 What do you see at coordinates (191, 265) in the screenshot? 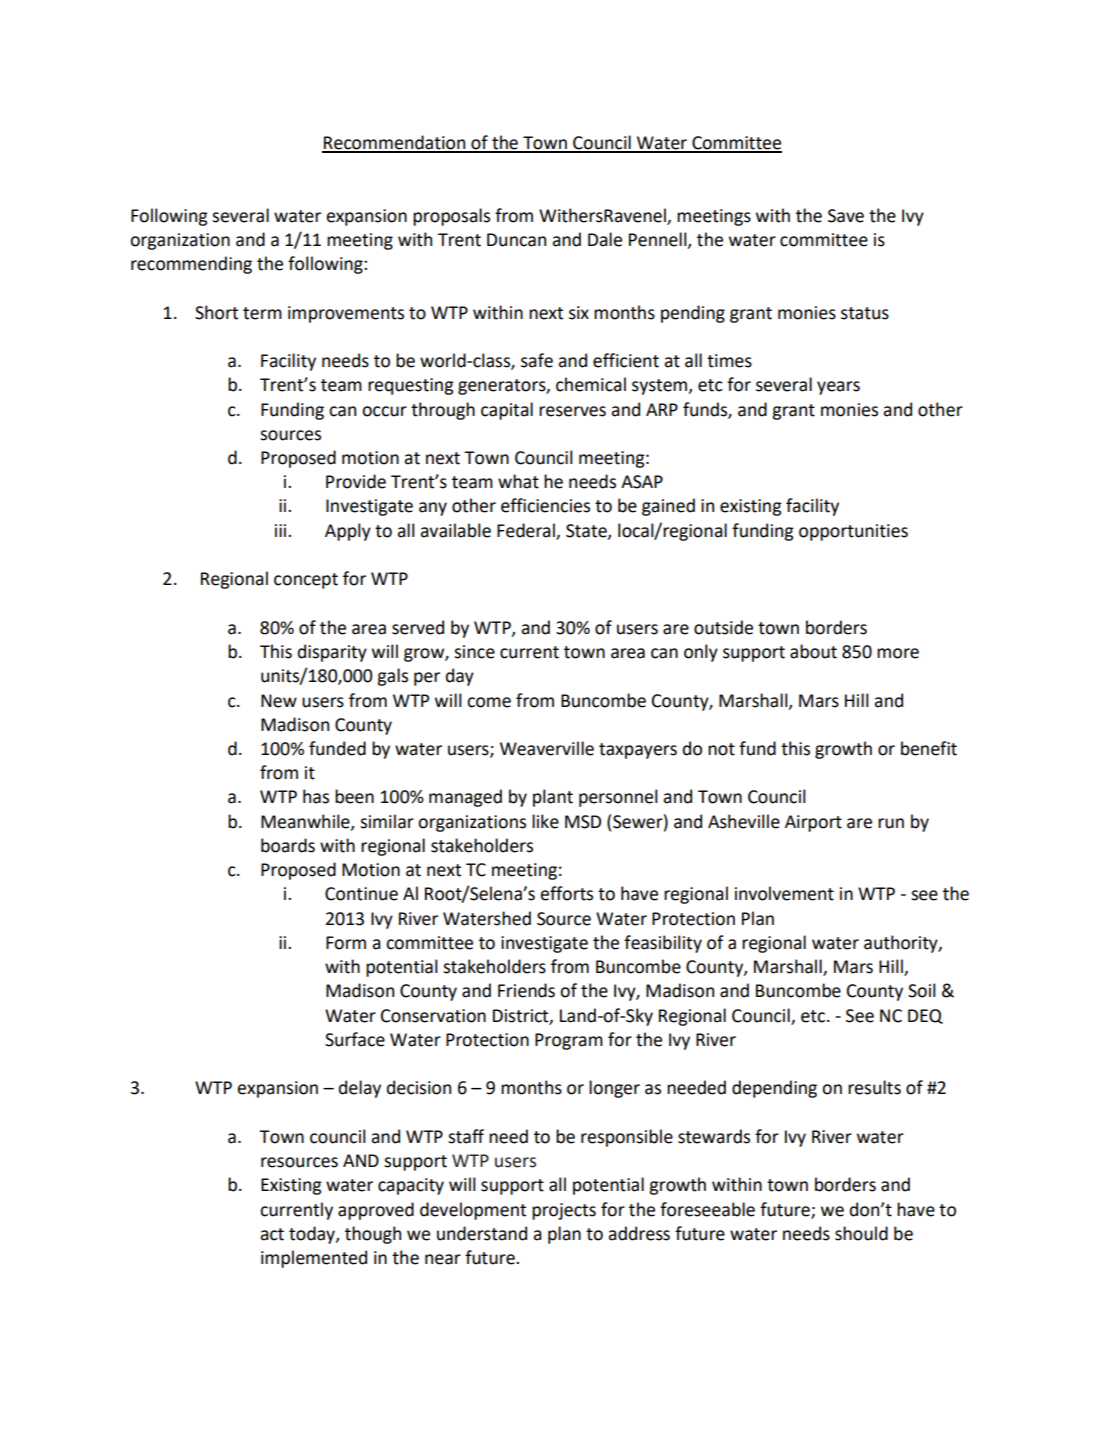
I see `recommending` at bounding box center [191, 265].
